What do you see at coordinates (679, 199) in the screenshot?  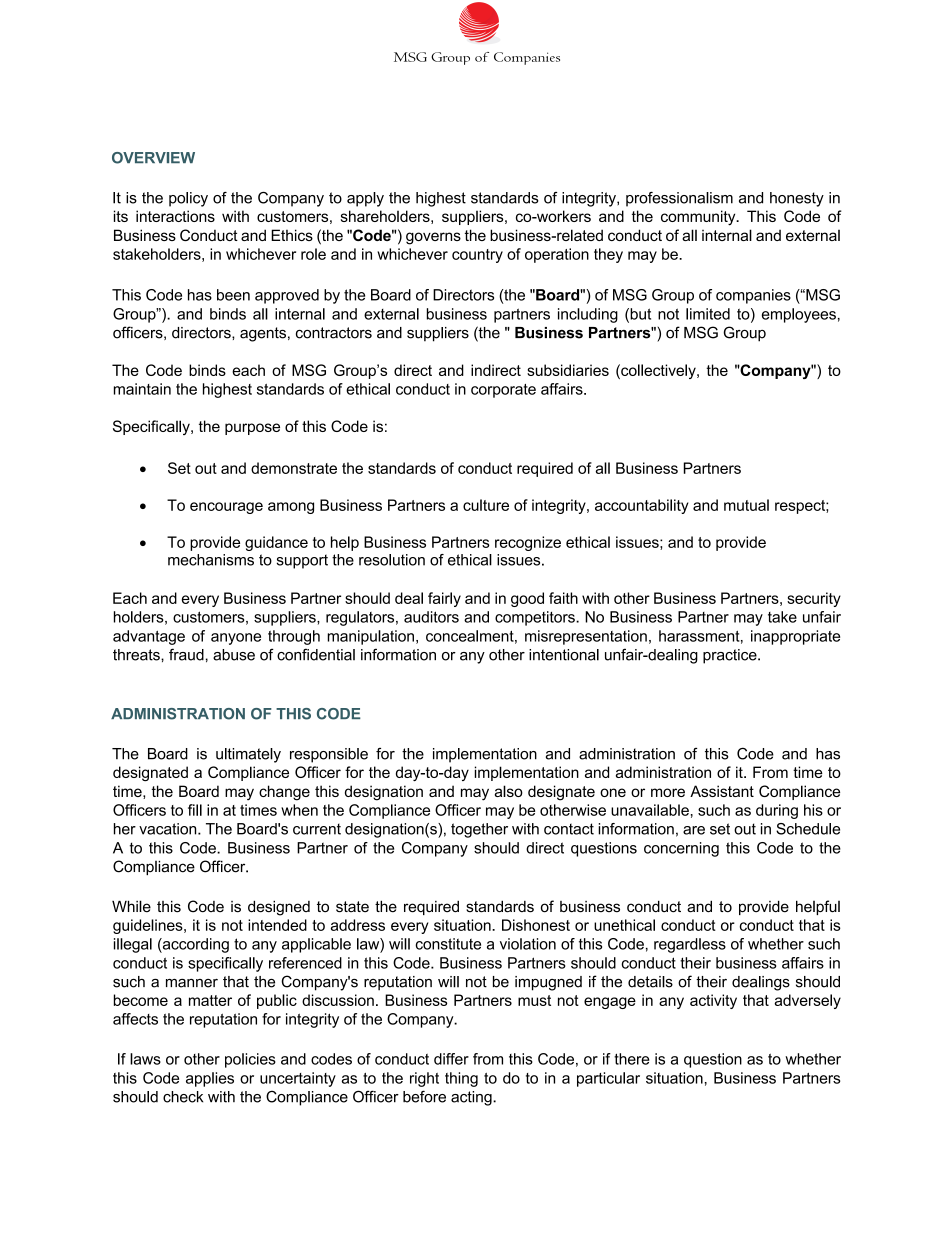 I see `professionalism` at bounding box center [679, 199].
